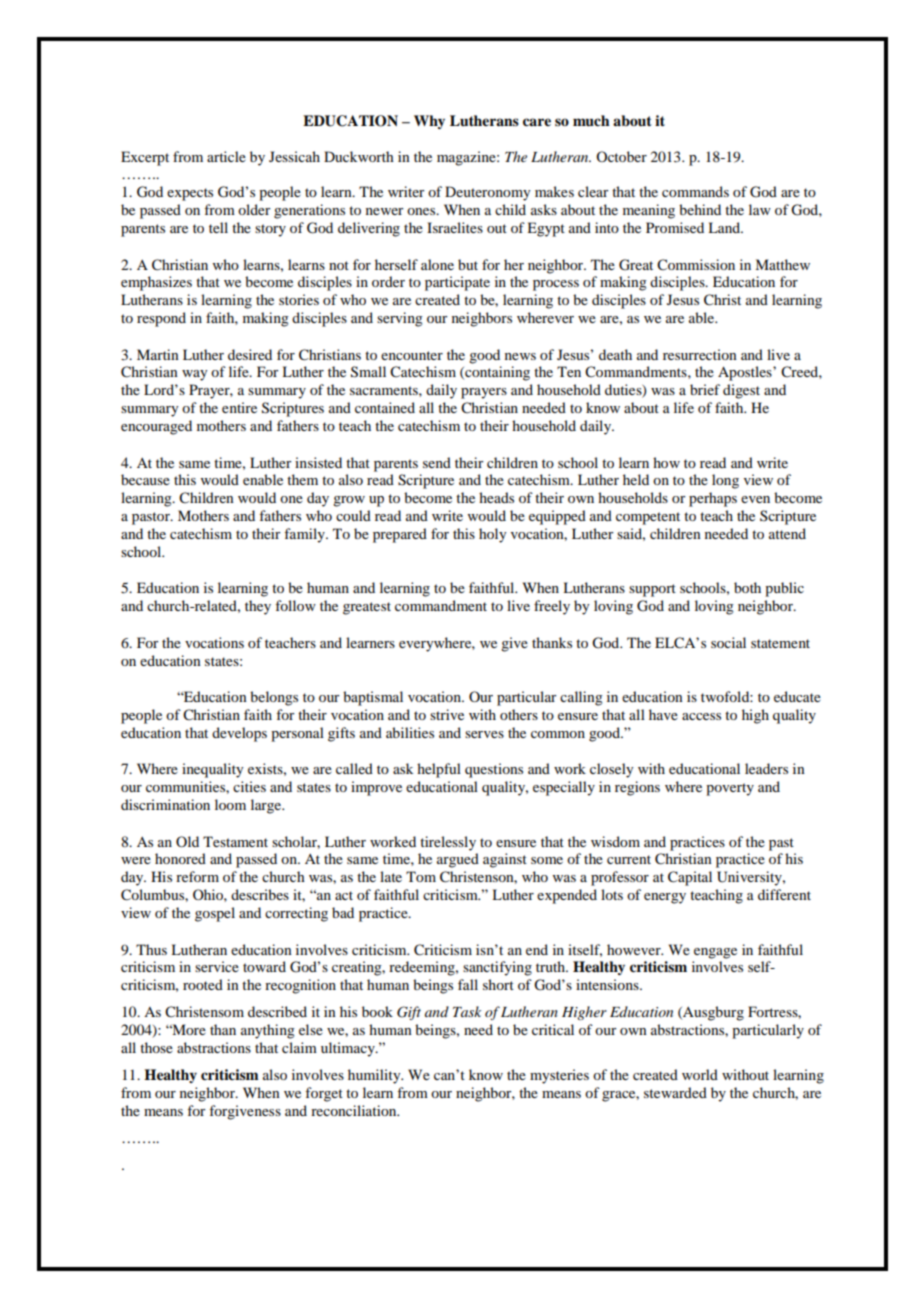  Describe the element at coordinates (690, 878) in the screenshot. I see `Capital` at that location.
